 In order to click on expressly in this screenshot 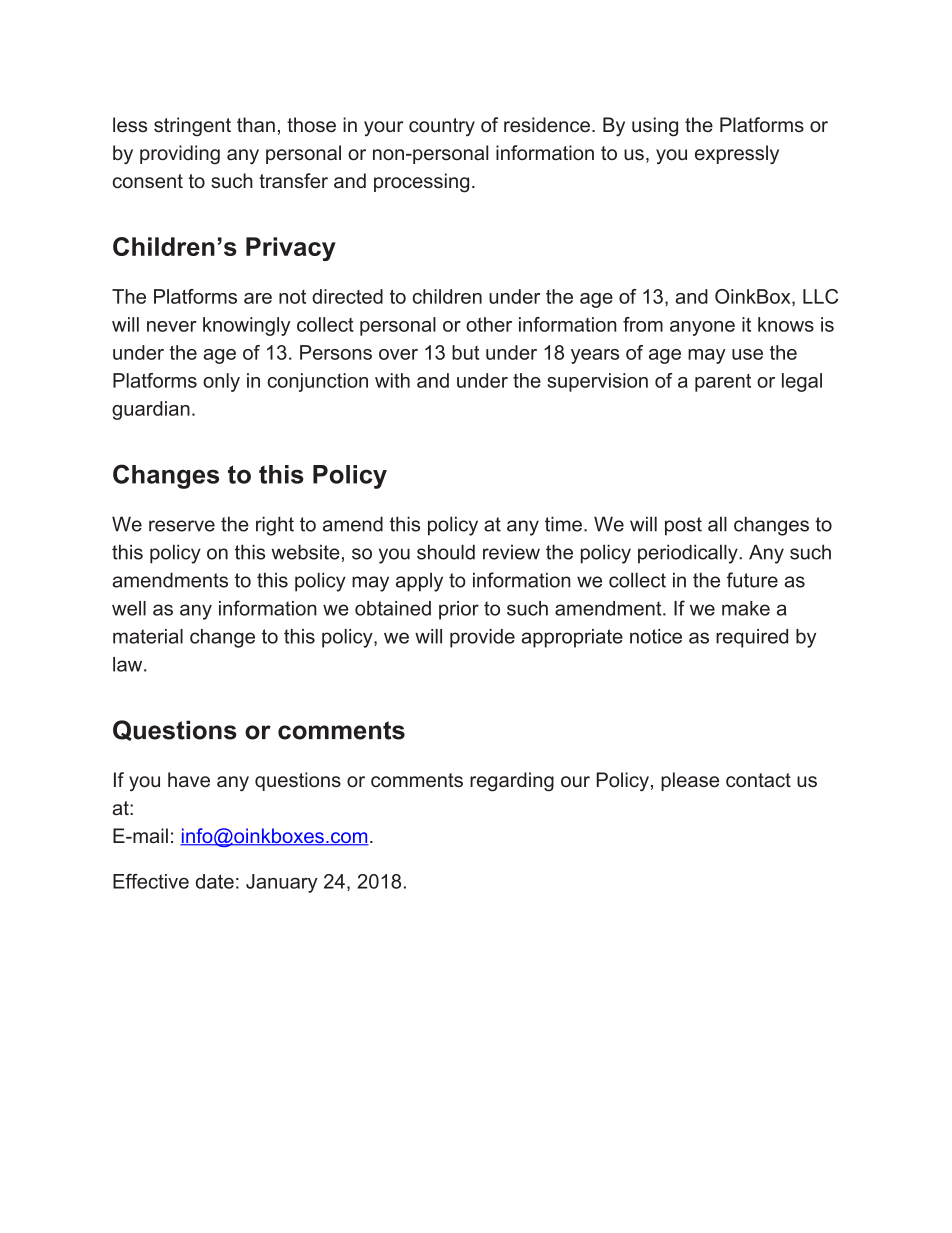, I will do `click(737, 155)`.
